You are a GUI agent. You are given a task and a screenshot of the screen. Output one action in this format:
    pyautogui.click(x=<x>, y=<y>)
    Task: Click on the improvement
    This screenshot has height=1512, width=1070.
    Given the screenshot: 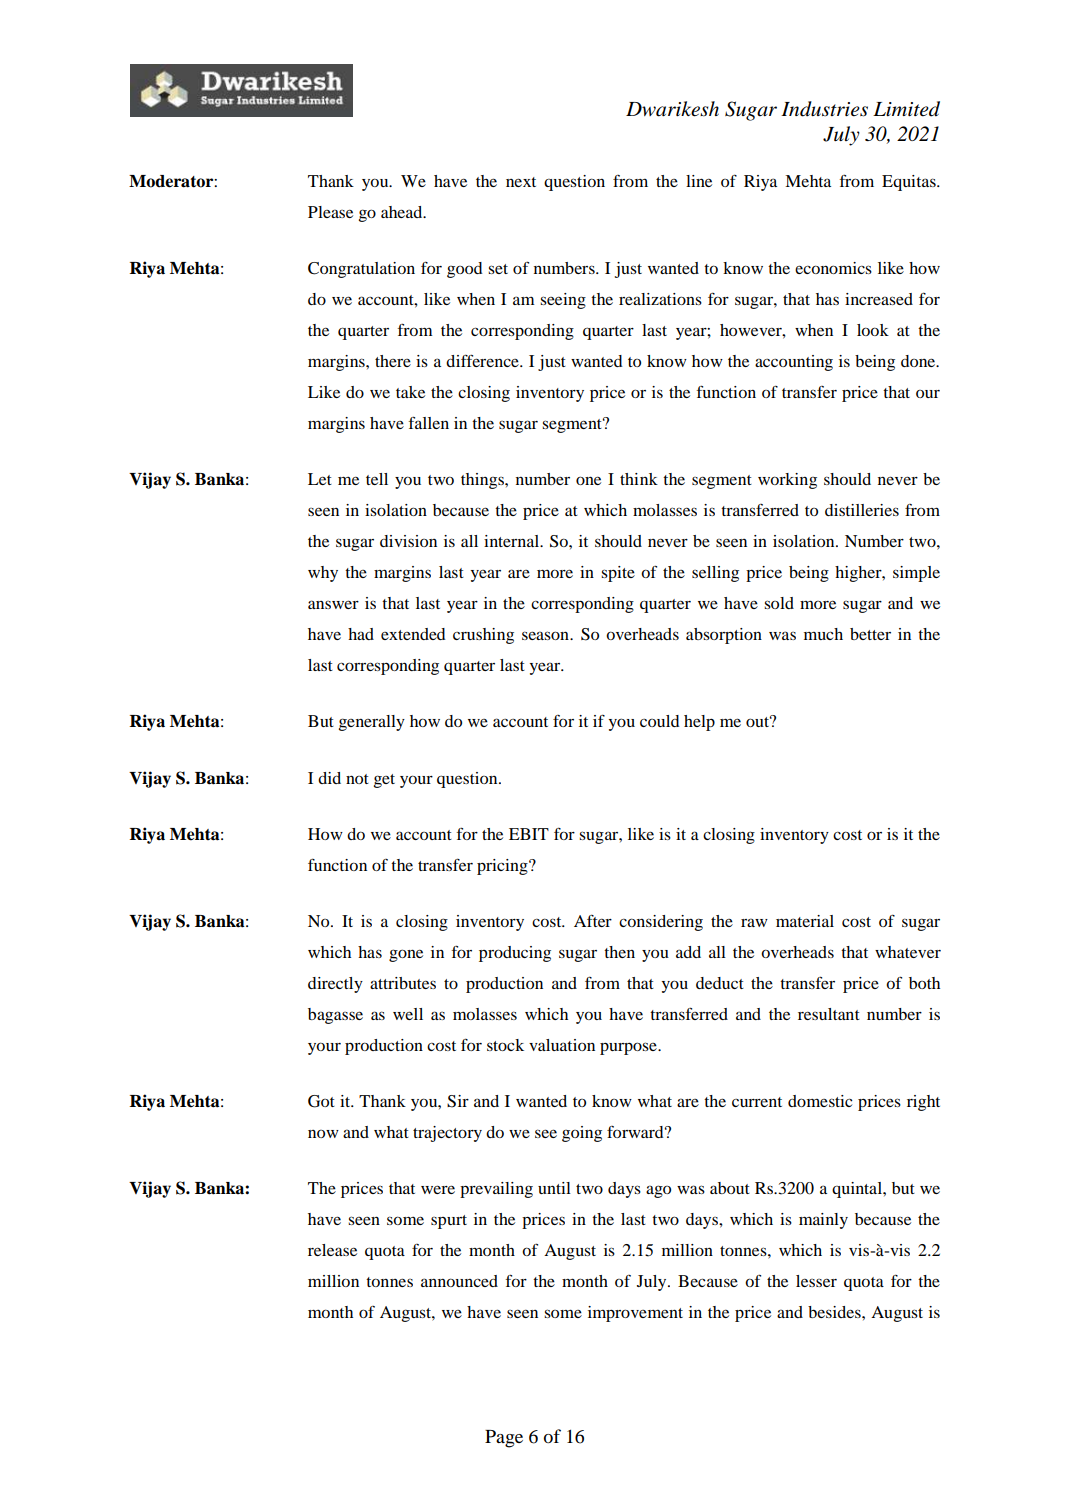 What is the action you would take?
    pyautogui.click(x=635, y=1314)
